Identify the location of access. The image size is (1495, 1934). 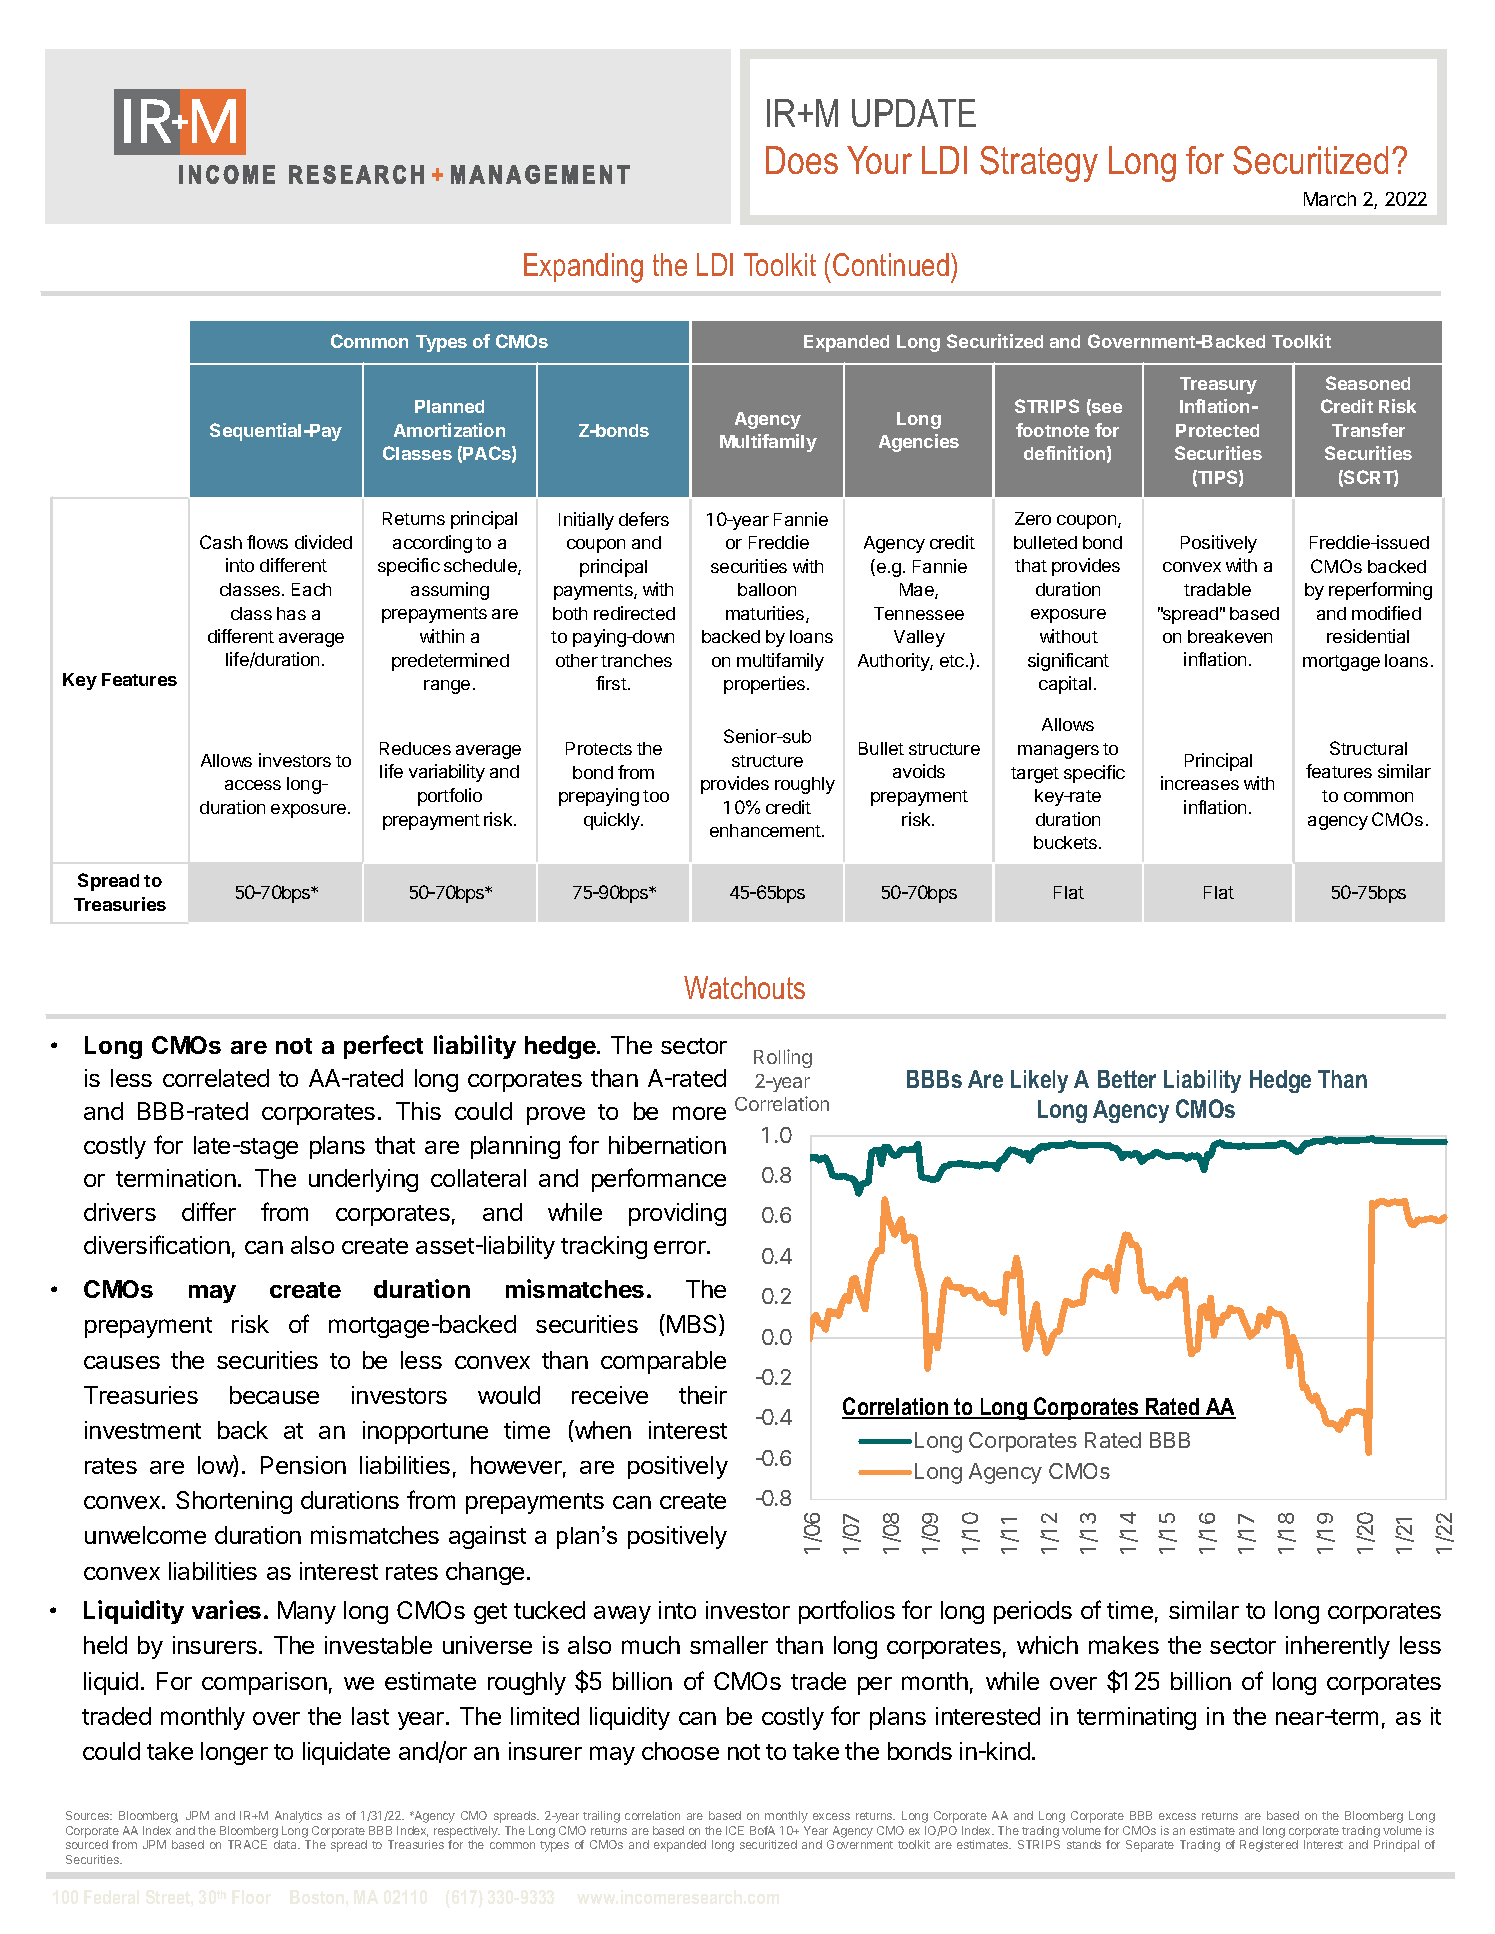
(253, 785).
